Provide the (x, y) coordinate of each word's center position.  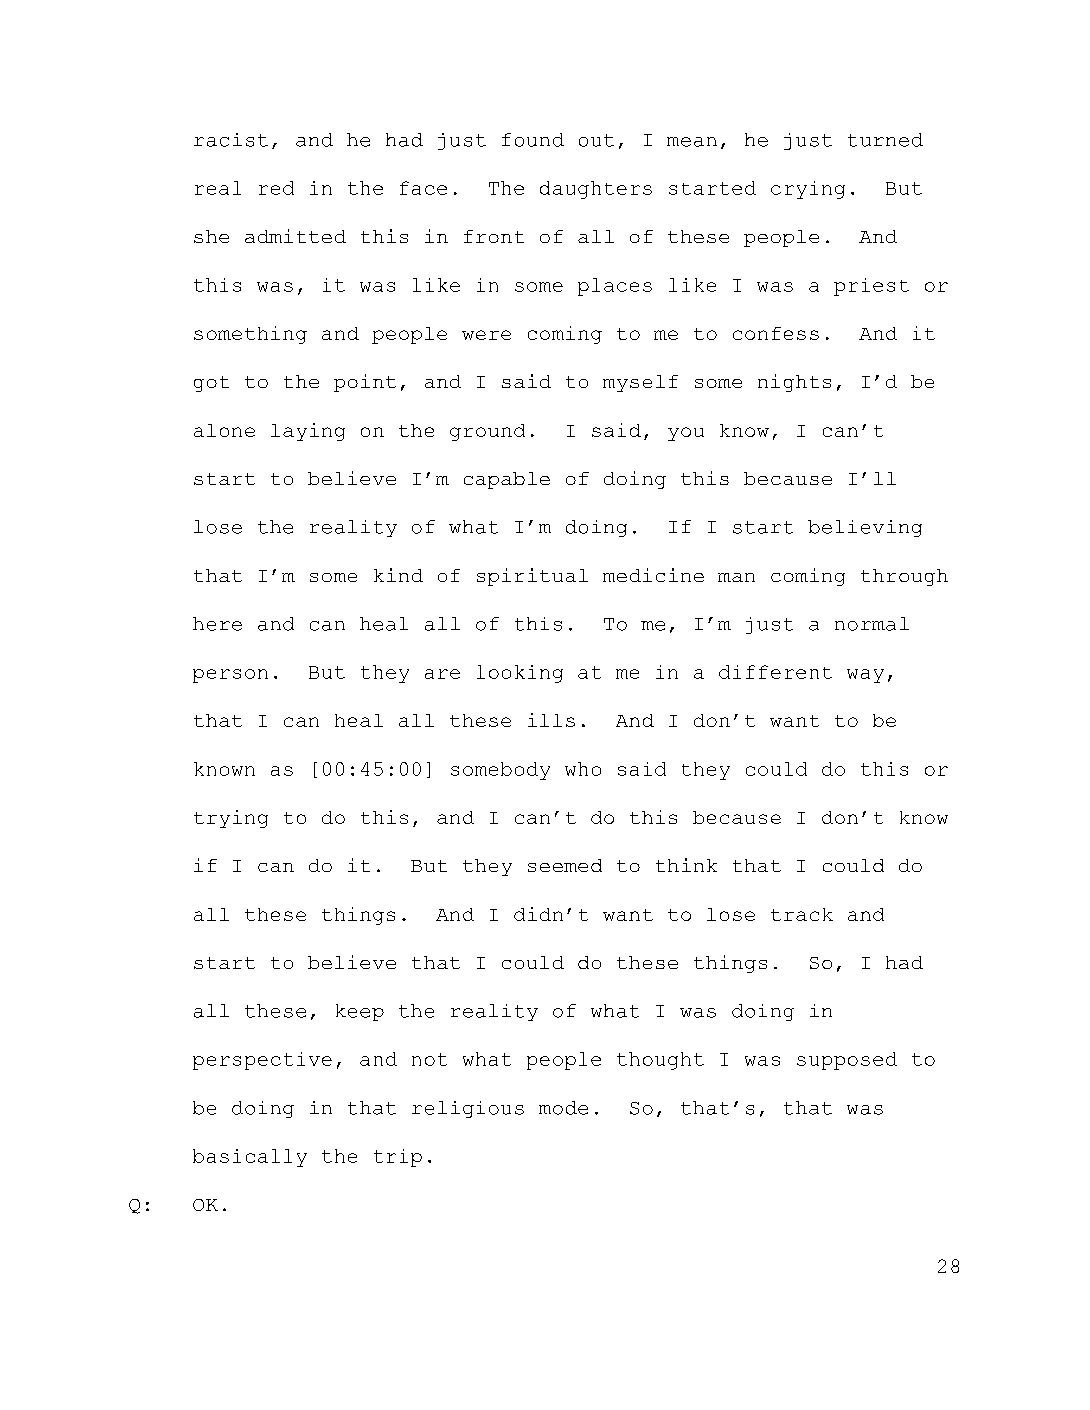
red (276, 188)
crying (808, 190)
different (775, 672)
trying (231, 819)
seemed (565, 865)
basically (250, 1158)
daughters (596, 190)
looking (520, 674)
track (802, 914)
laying (308, 432)
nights (794, 383)
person (230, 676)
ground (487, 432)
